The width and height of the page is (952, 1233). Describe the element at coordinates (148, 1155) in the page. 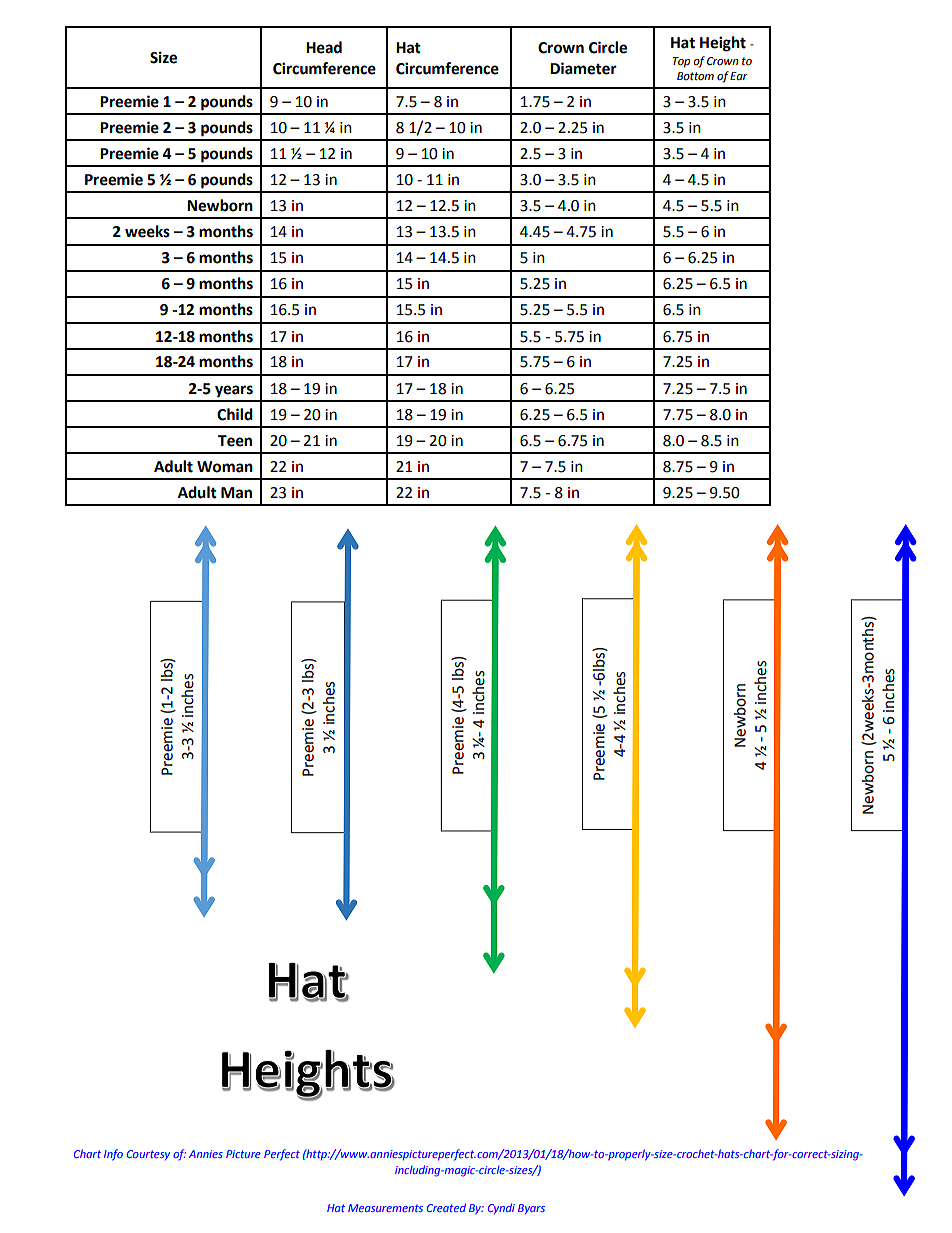

I see `Courtesy` at that location.
